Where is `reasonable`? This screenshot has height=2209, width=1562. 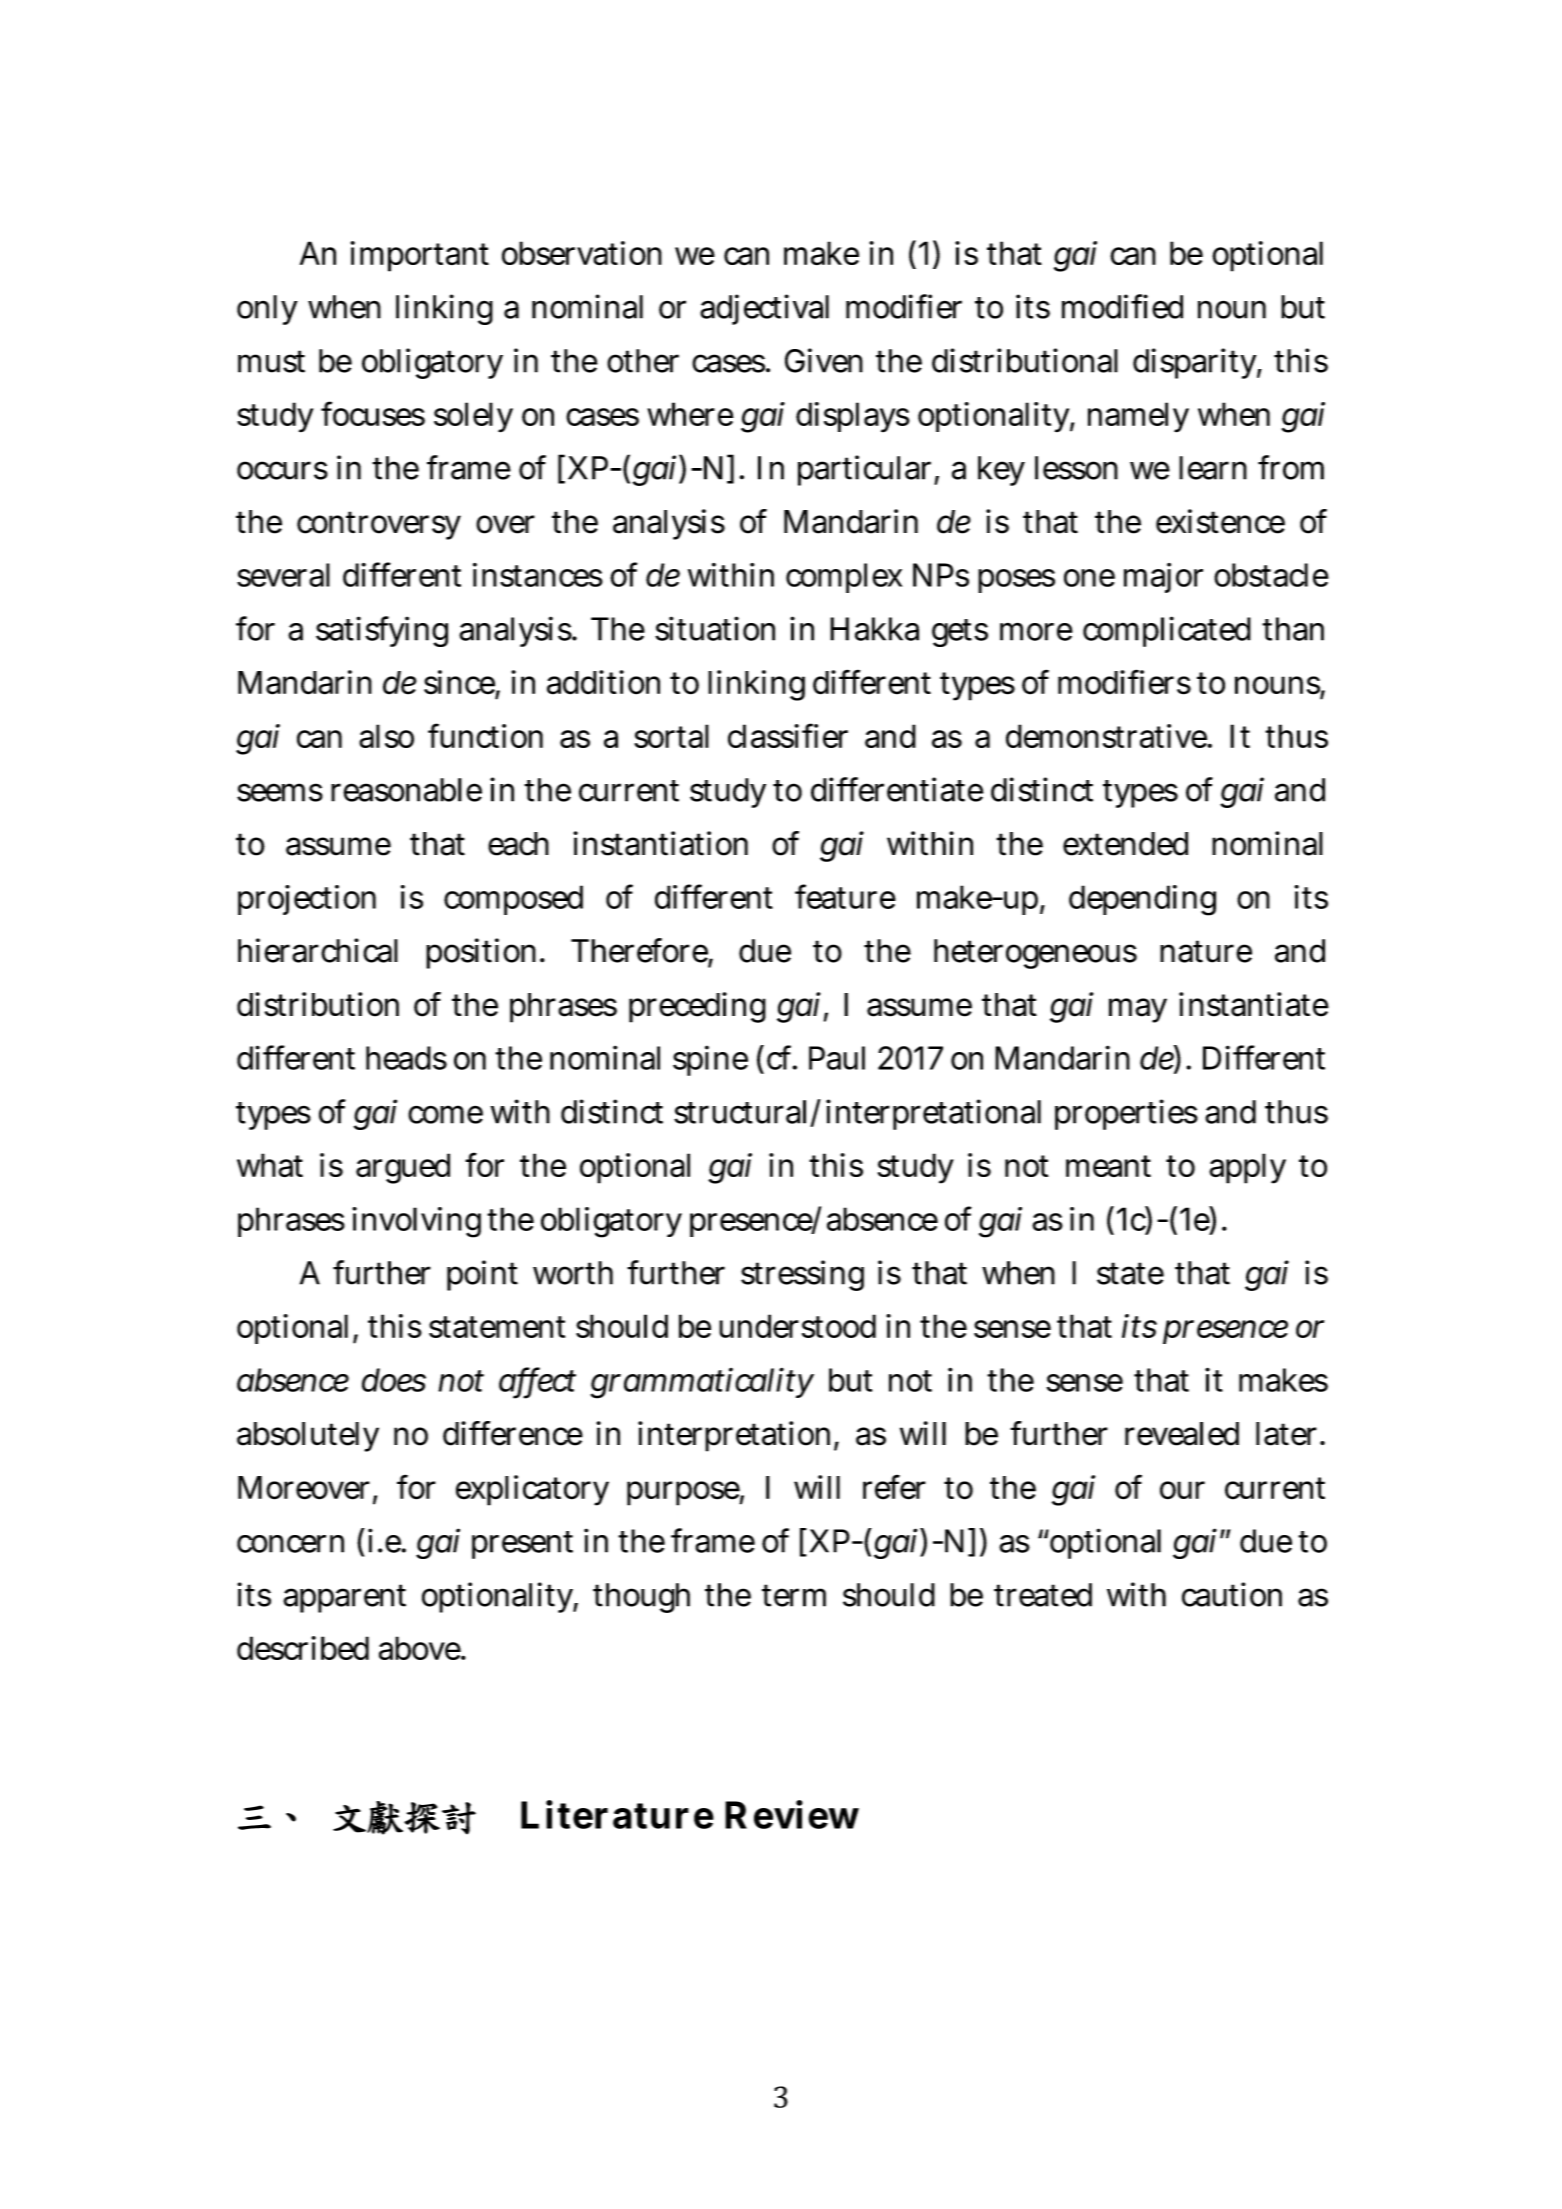 reasonable is located at coordinates (406, 790).
